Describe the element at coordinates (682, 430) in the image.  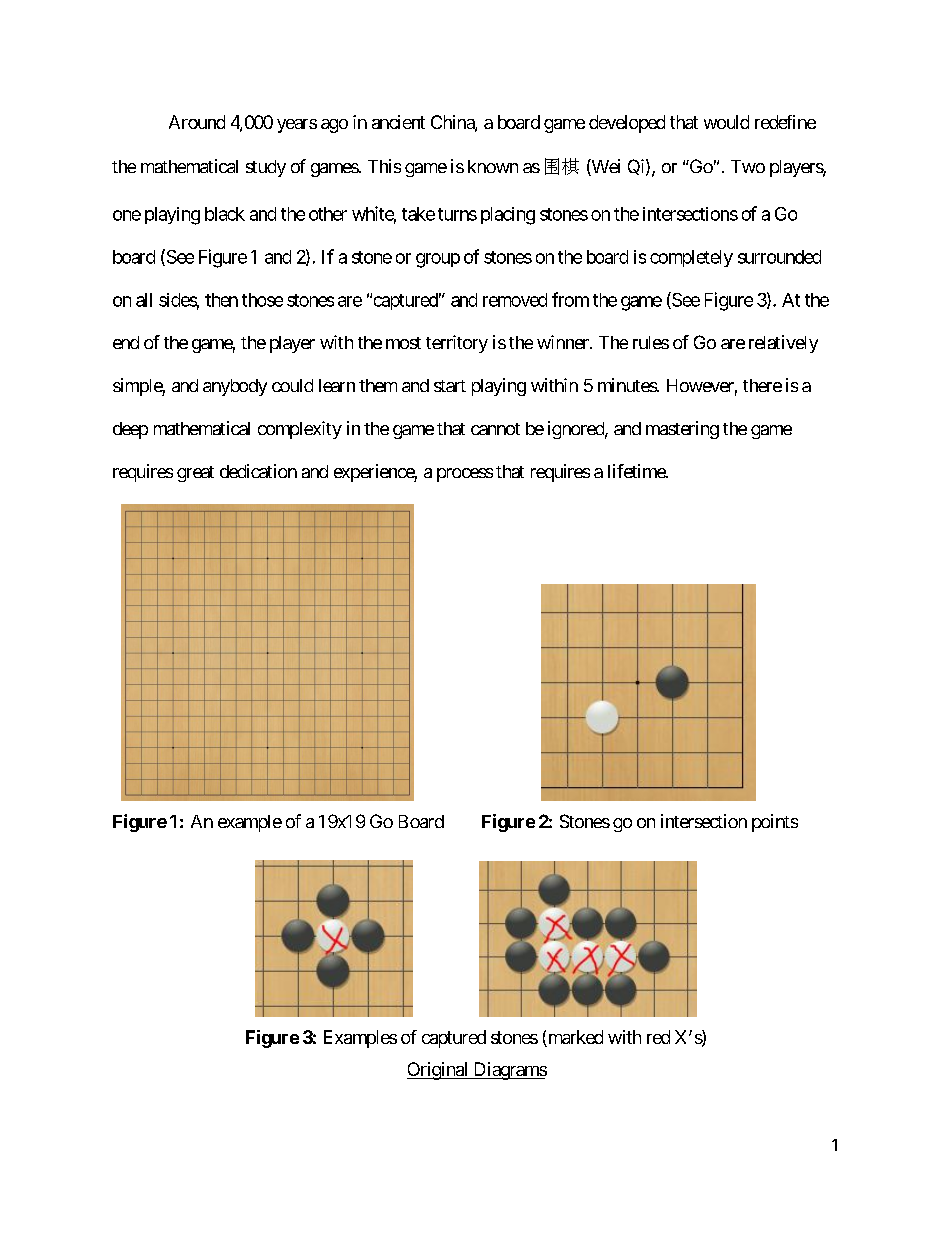
I see `mastering` at that location.
